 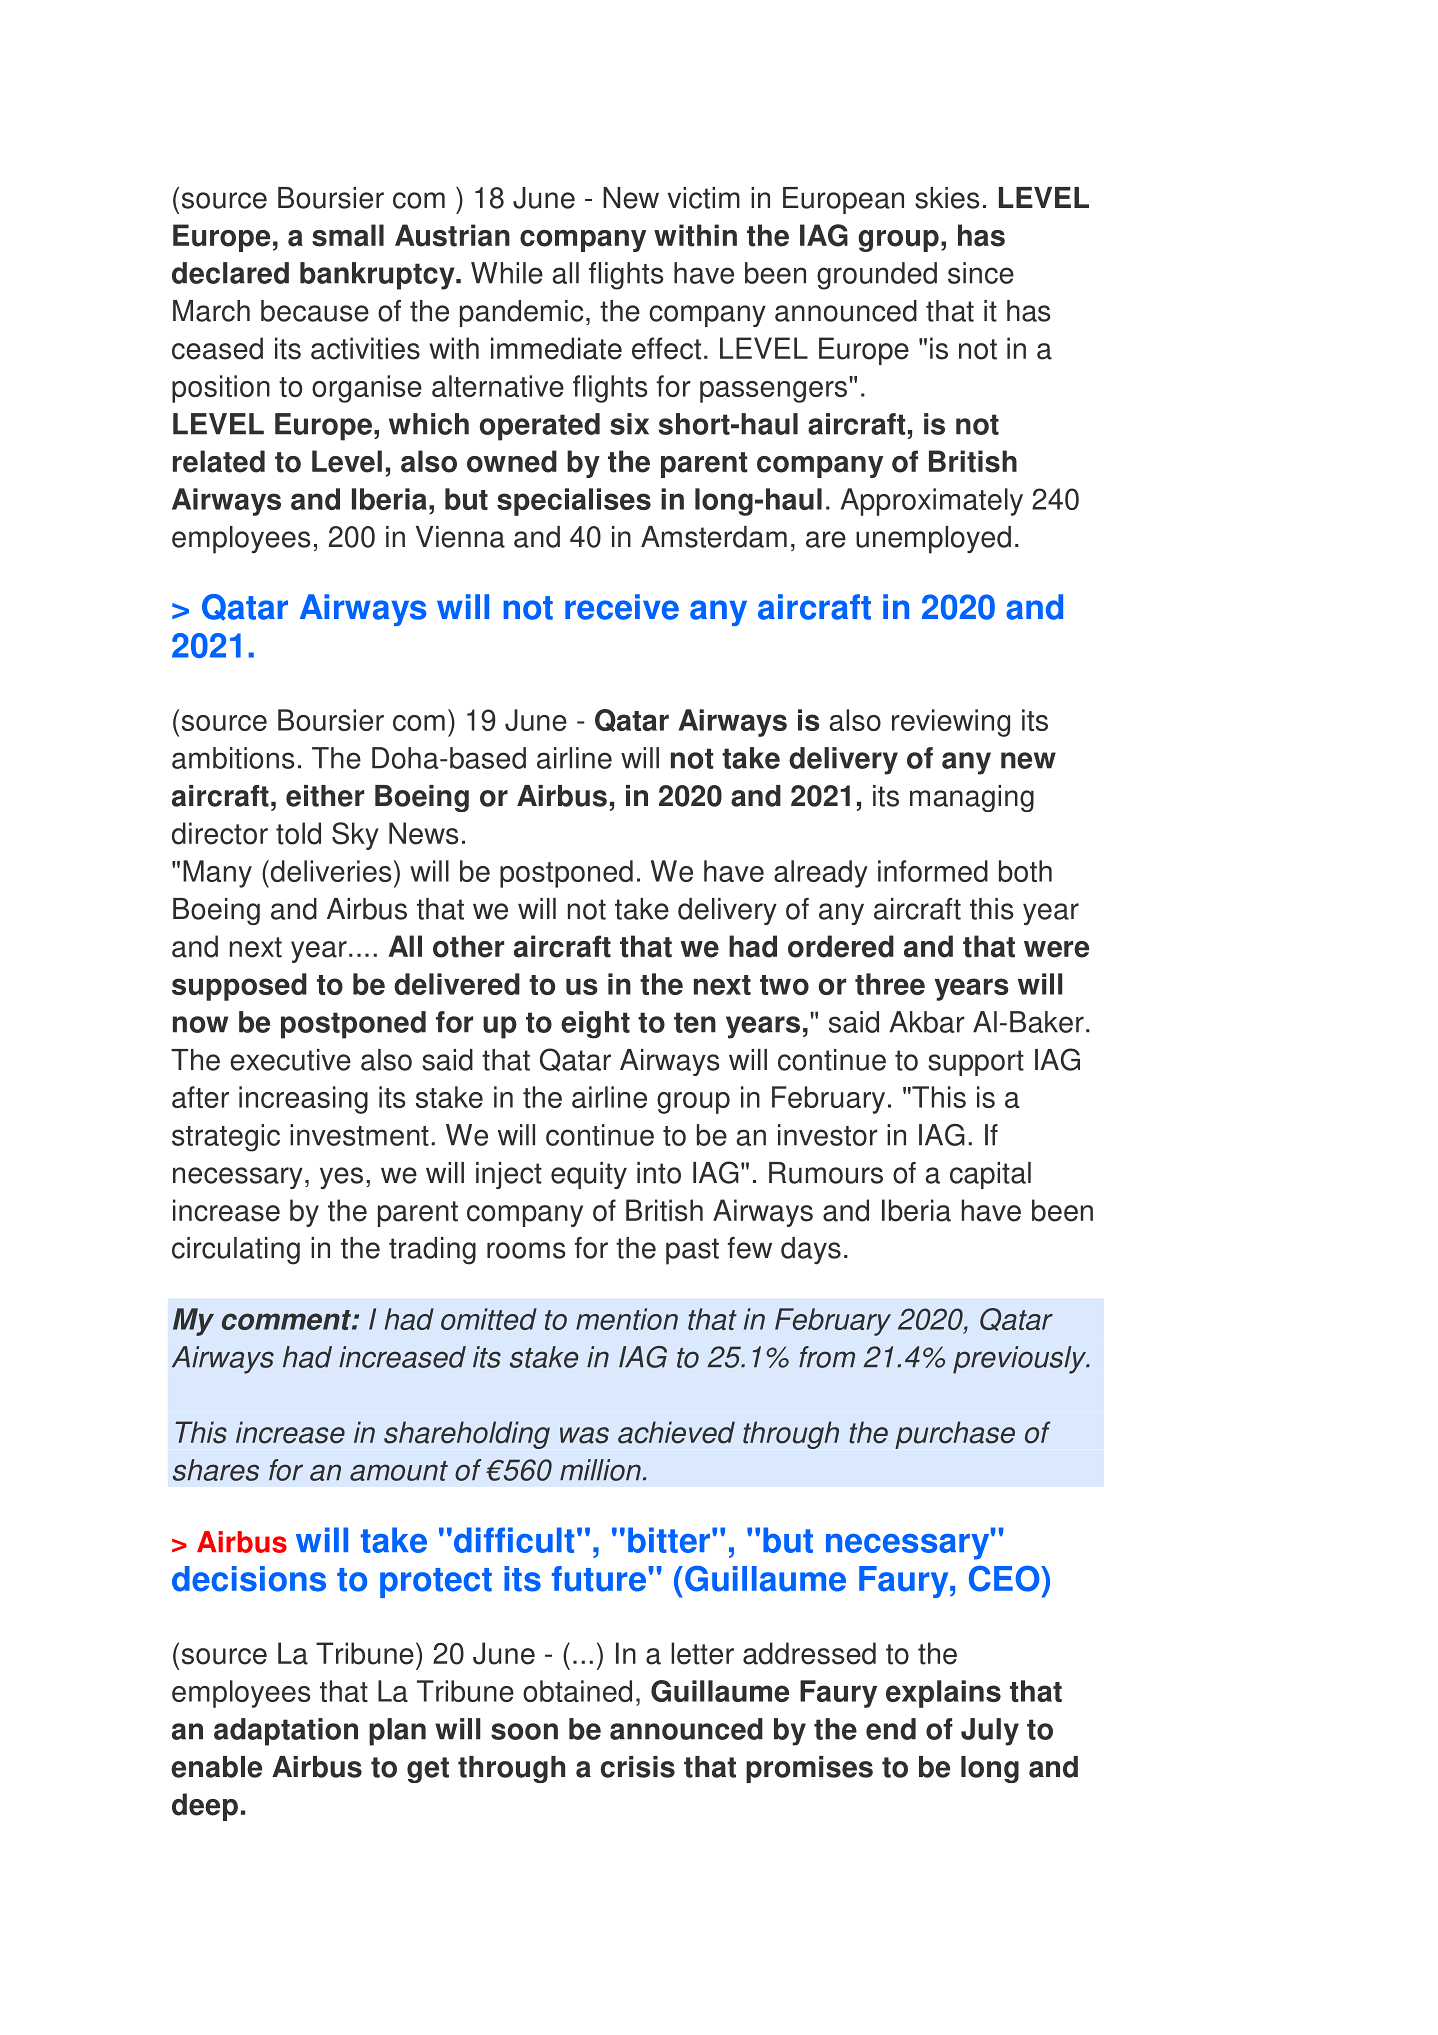 I want to click on either, so click(x=325, y=796).
